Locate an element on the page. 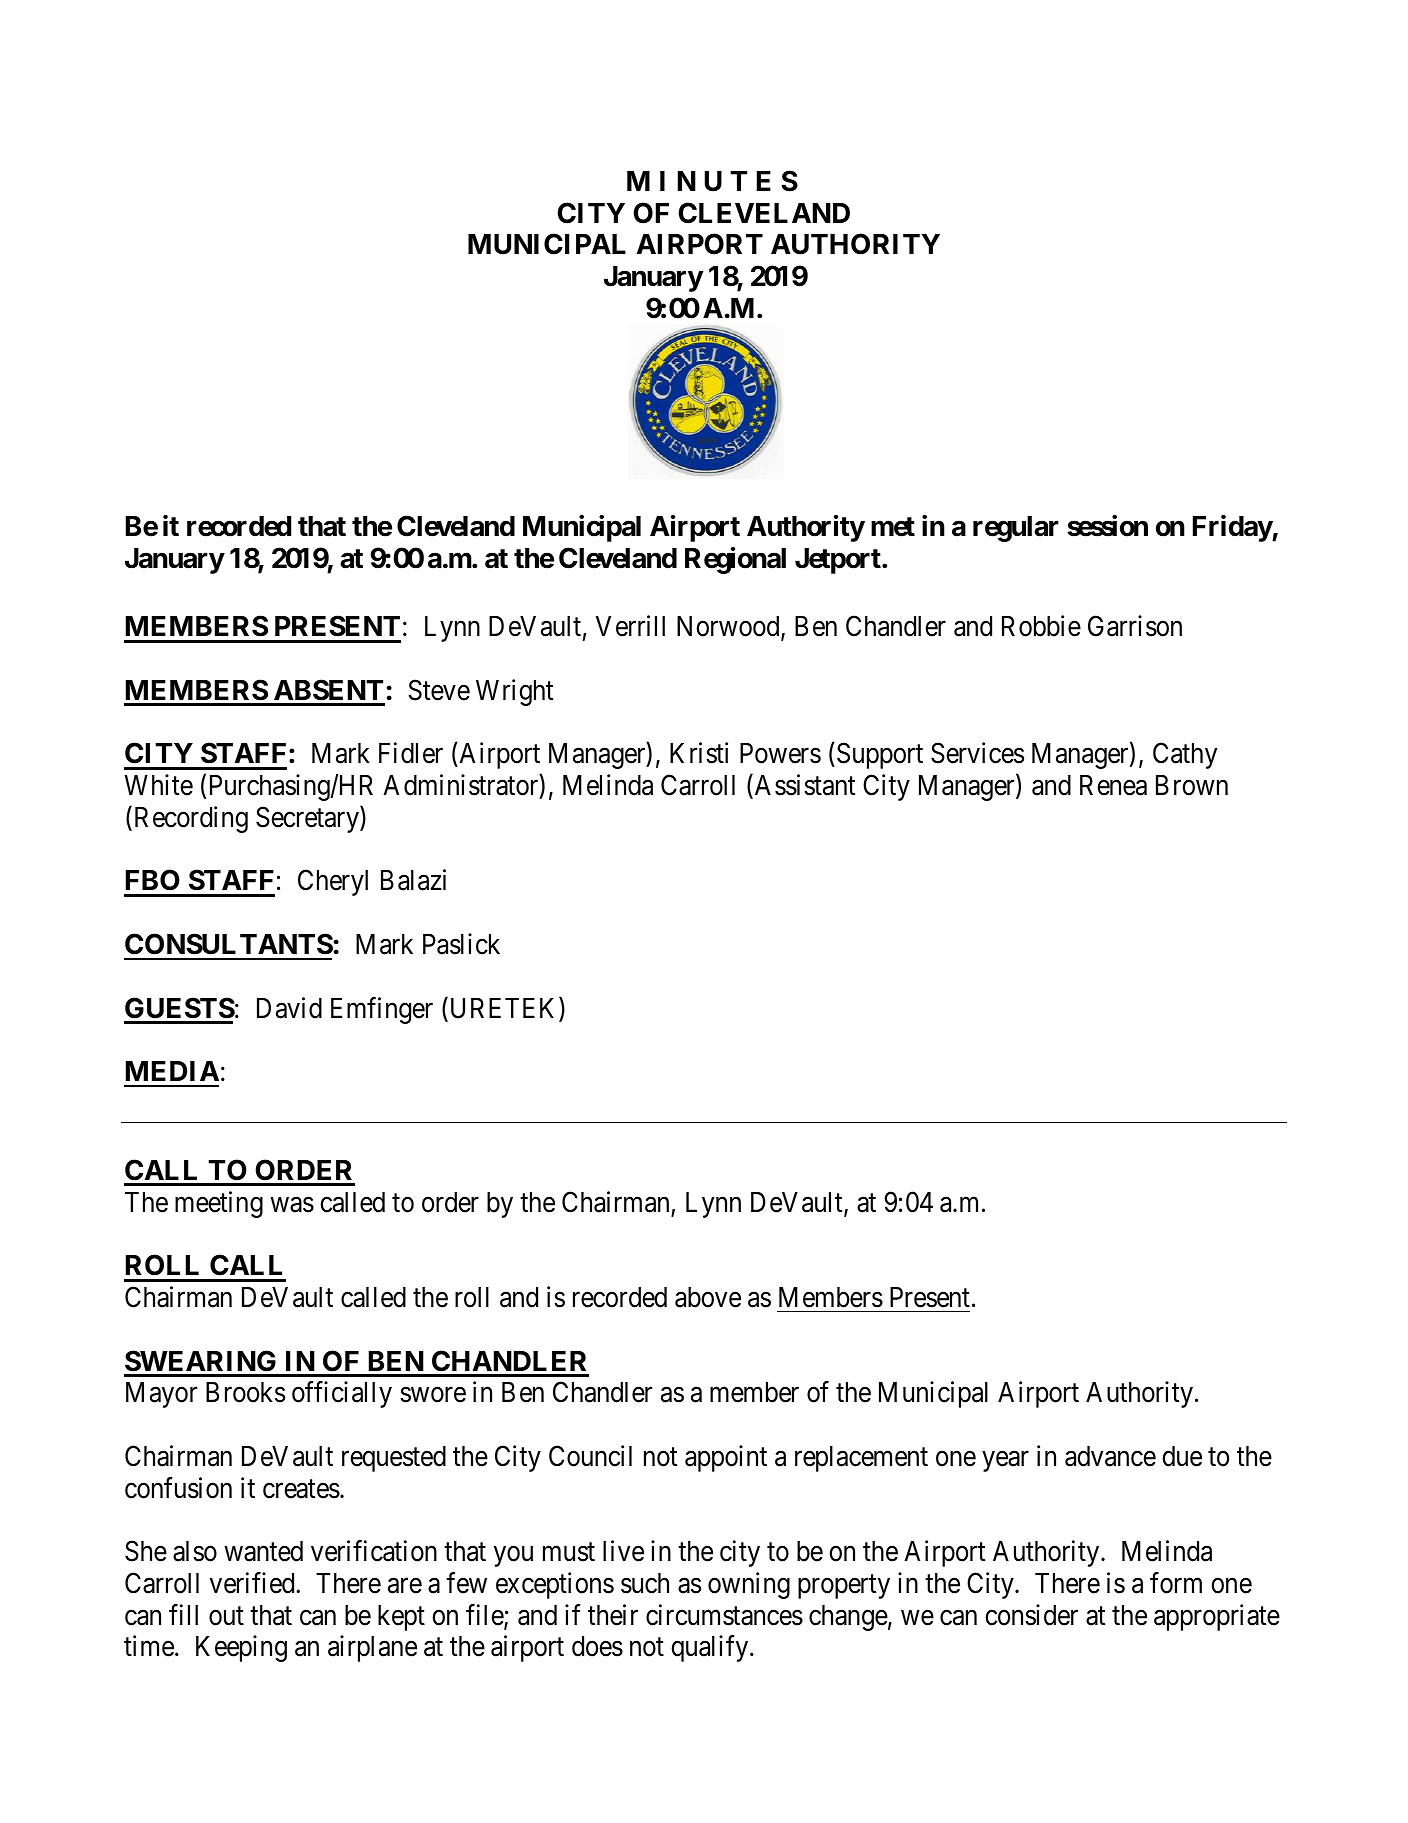 This image has height=1823, width=1408. session is located at coordinates (1107, 526).
